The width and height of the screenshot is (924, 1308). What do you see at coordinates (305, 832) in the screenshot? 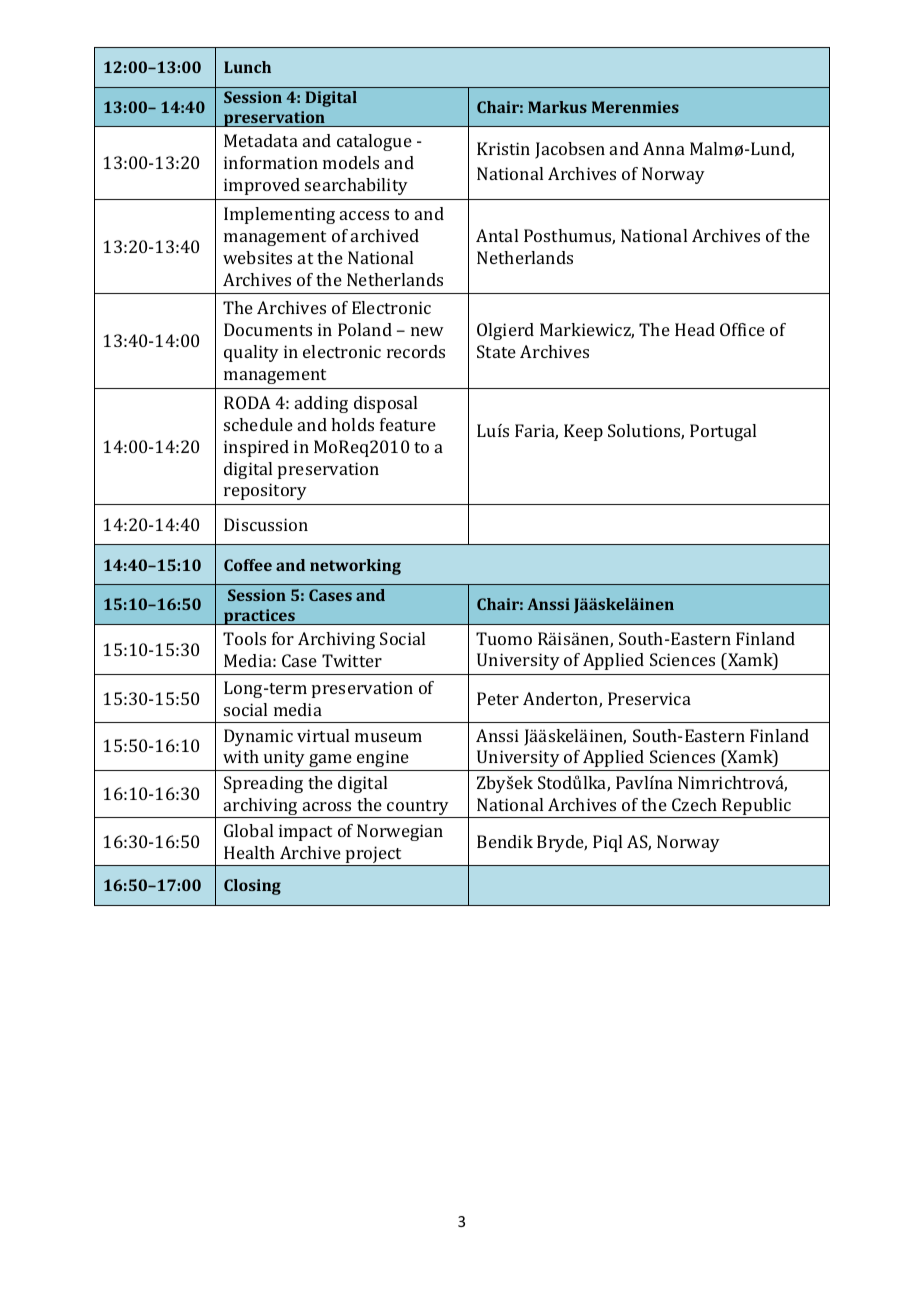
I see `impact` at bounding box center [305, 832].
